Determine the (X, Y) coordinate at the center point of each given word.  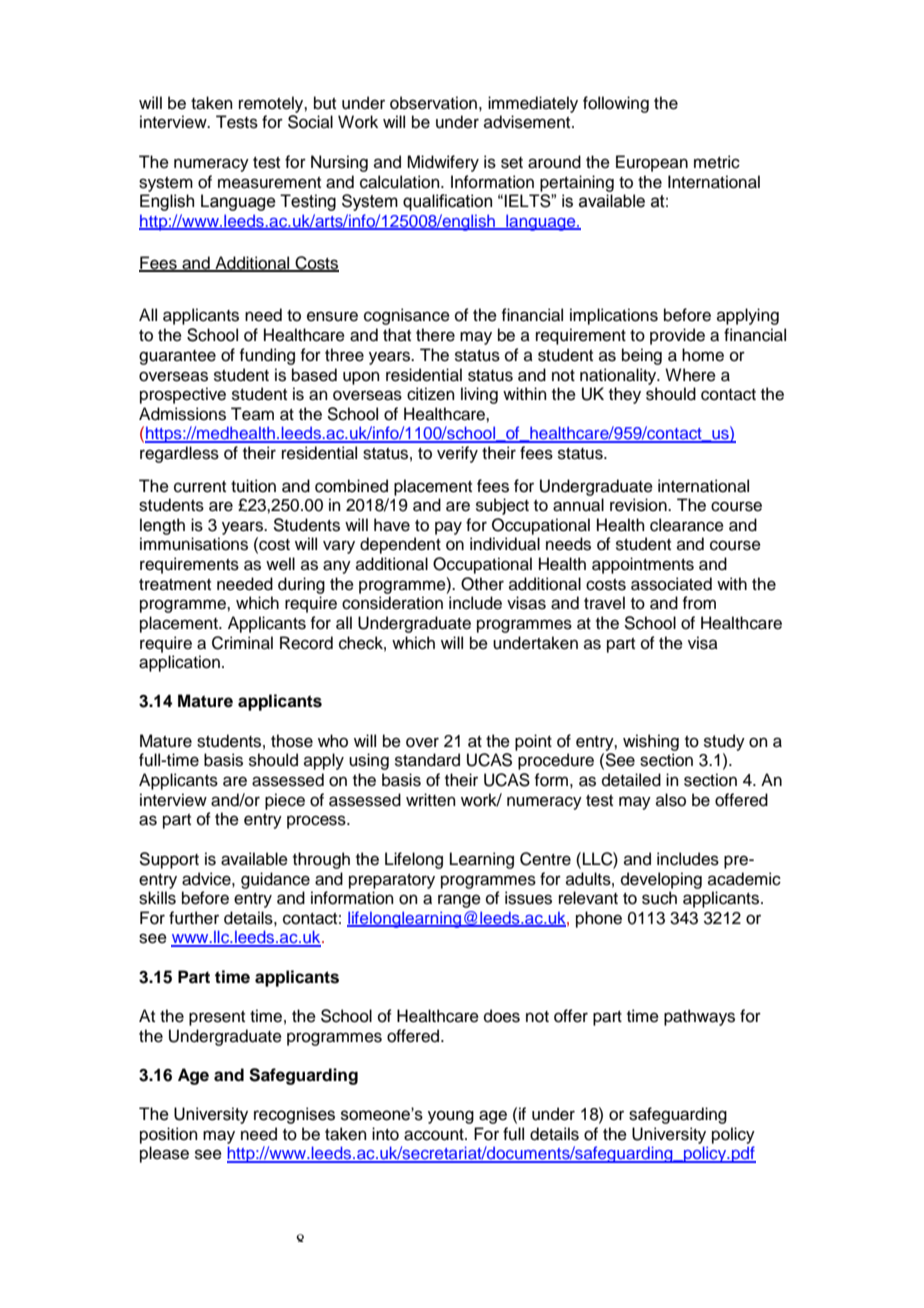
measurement (269, 183)
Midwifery (443, 163)
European (652, 163)
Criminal (242, 643)
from (699, 603)
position (169, 1135)
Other (482, 584)
